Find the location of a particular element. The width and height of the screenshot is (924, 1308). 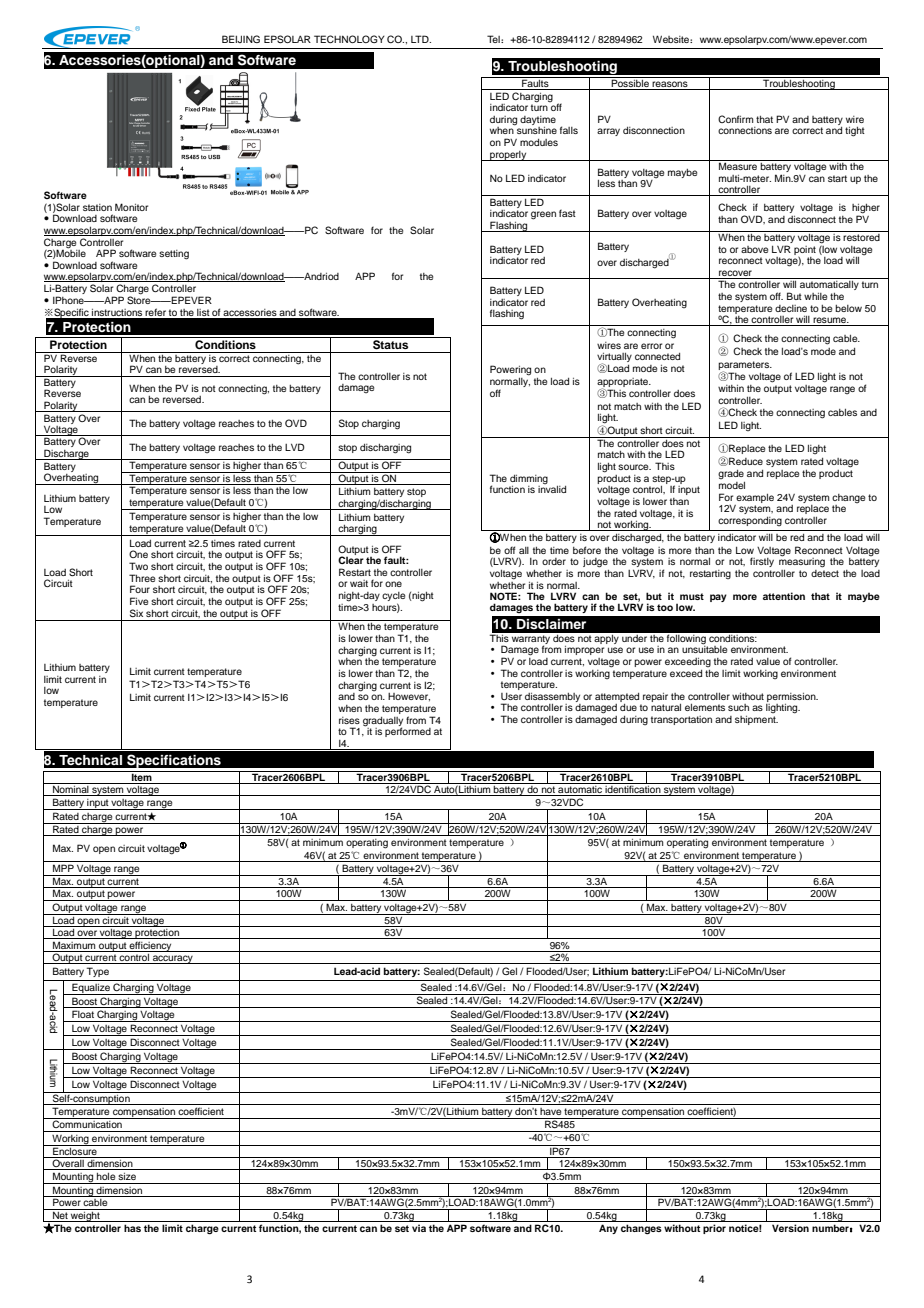

shipment is located at coordinates (756, 720).
